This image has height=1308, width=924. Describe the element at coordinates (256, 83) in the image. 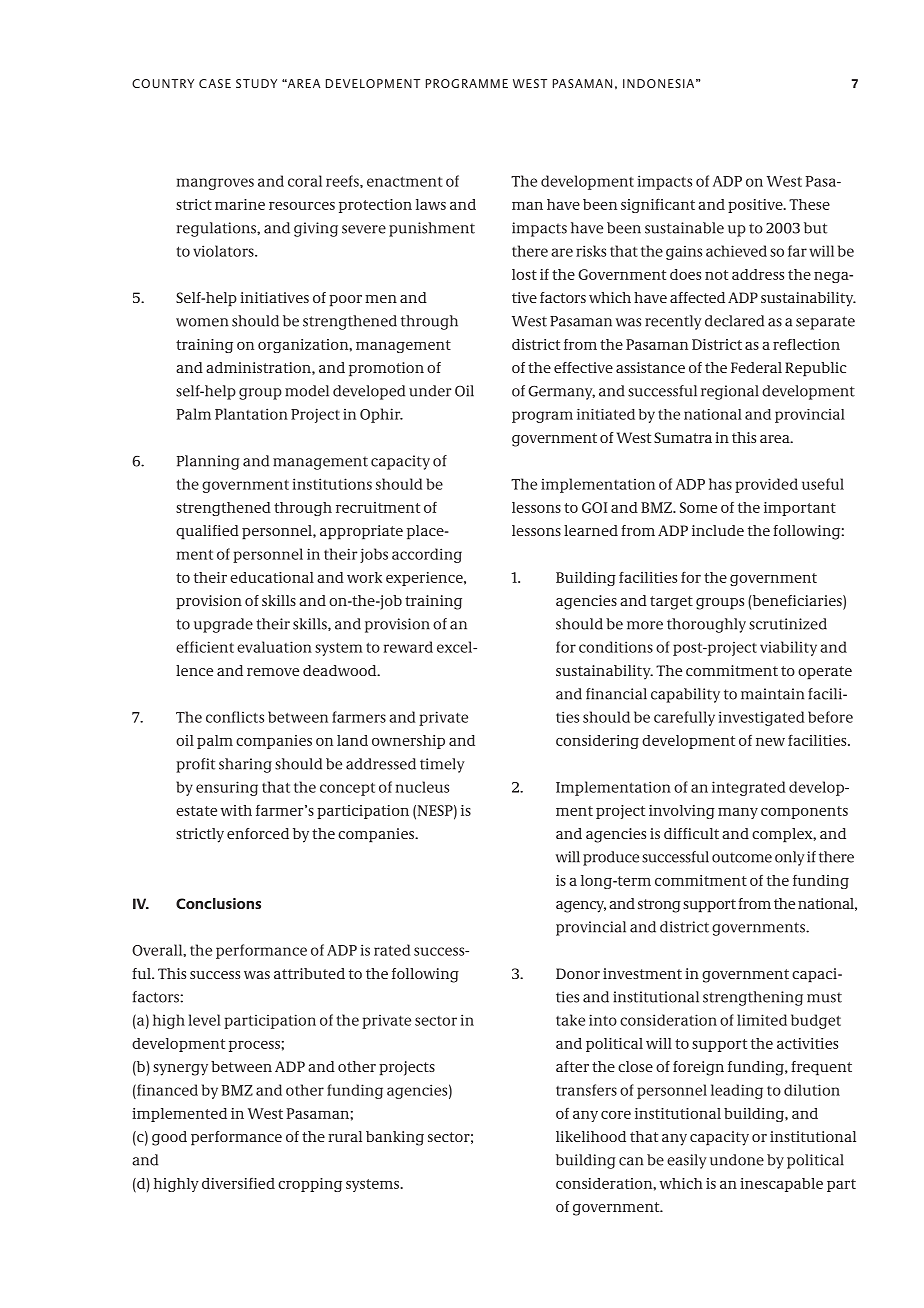

I see `Study` at that location.
